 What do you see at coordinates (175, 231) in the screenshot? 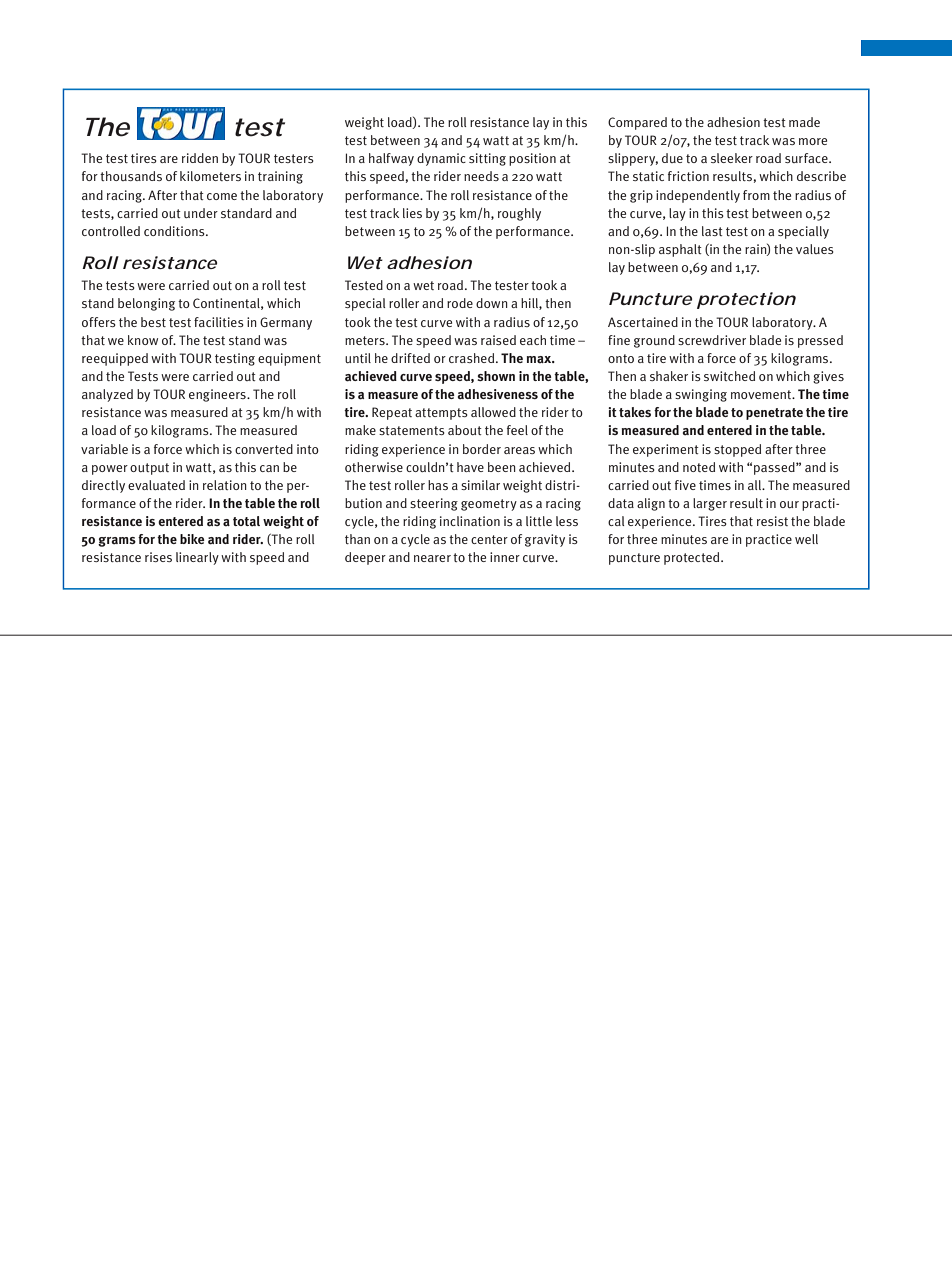
I see `conditions` at bounding box center [175, 231].
